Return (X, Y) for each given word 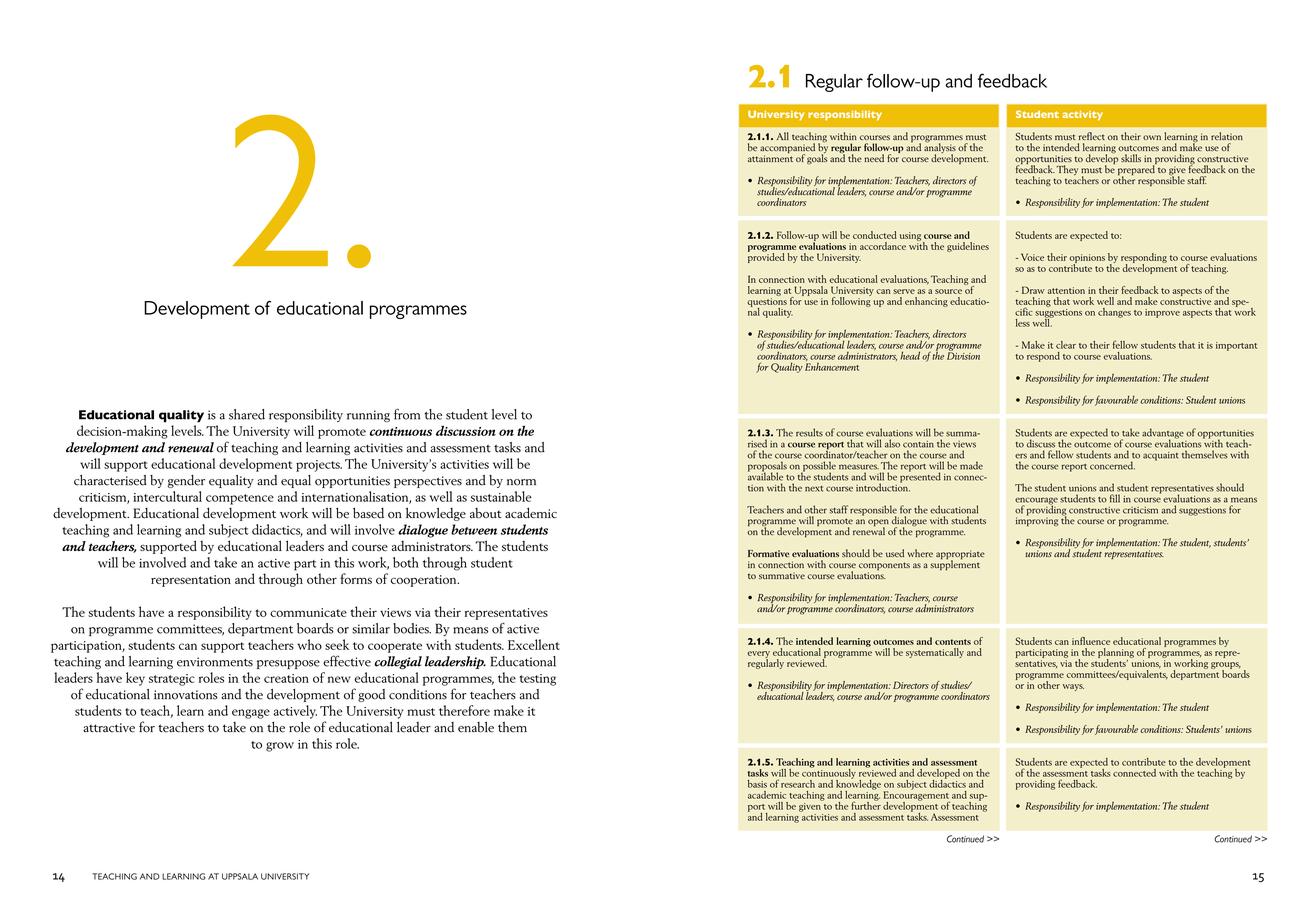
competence (240, 499)
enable (476, 727)
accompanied (787, 149)
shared (247, 414)
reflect (1092, 136)
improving (1037, 521)
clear (1066, 345)
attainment (770, 157)
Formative (768, 553)
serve (904, 291)
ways (1073, 687)
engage (251, 714)
